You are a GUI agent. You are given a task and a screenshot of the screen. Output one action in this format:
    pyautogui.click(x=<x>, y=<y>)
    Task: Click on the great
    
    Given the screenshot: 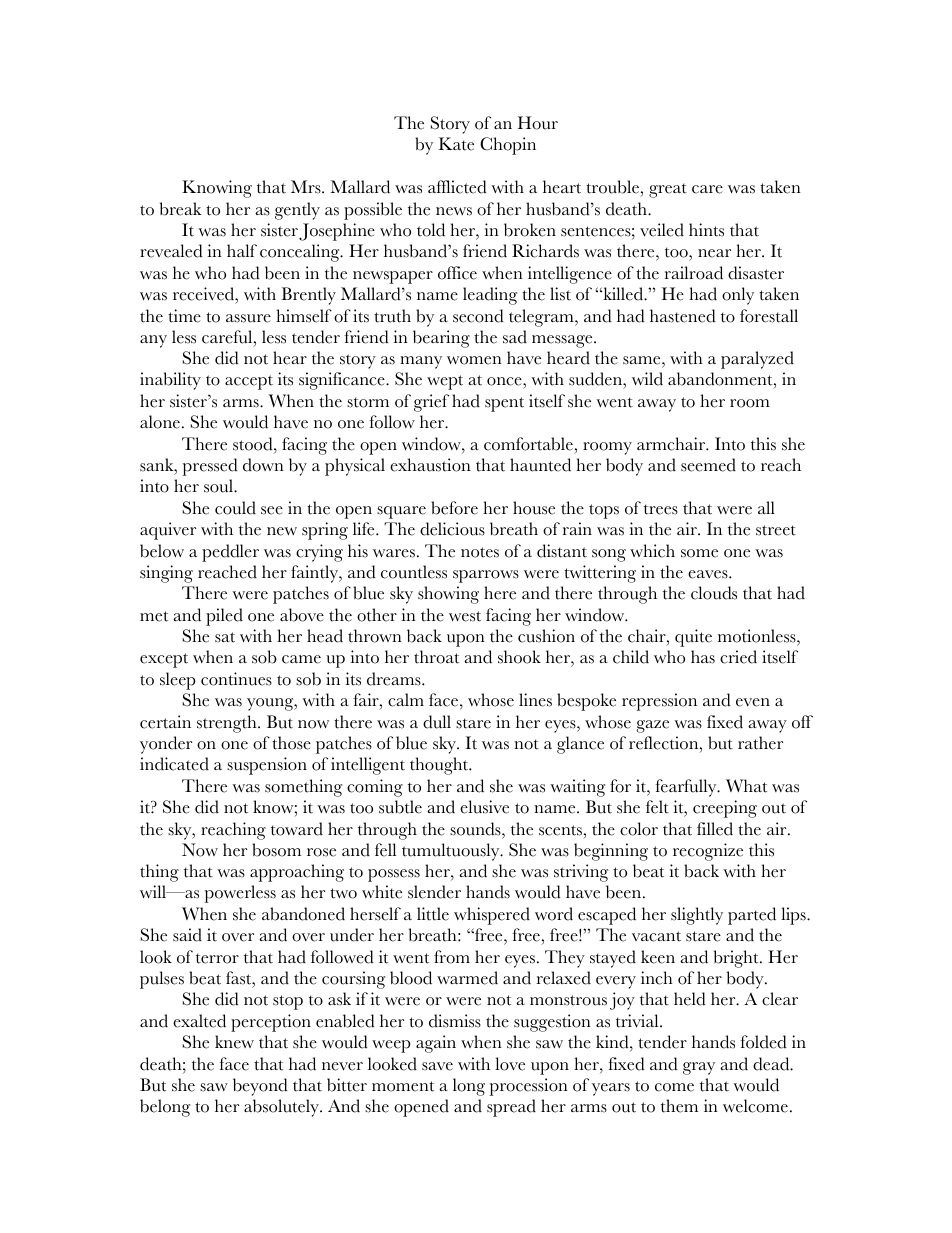 What is the action you would take?
    pyautogui.click(x=668, y=190)
